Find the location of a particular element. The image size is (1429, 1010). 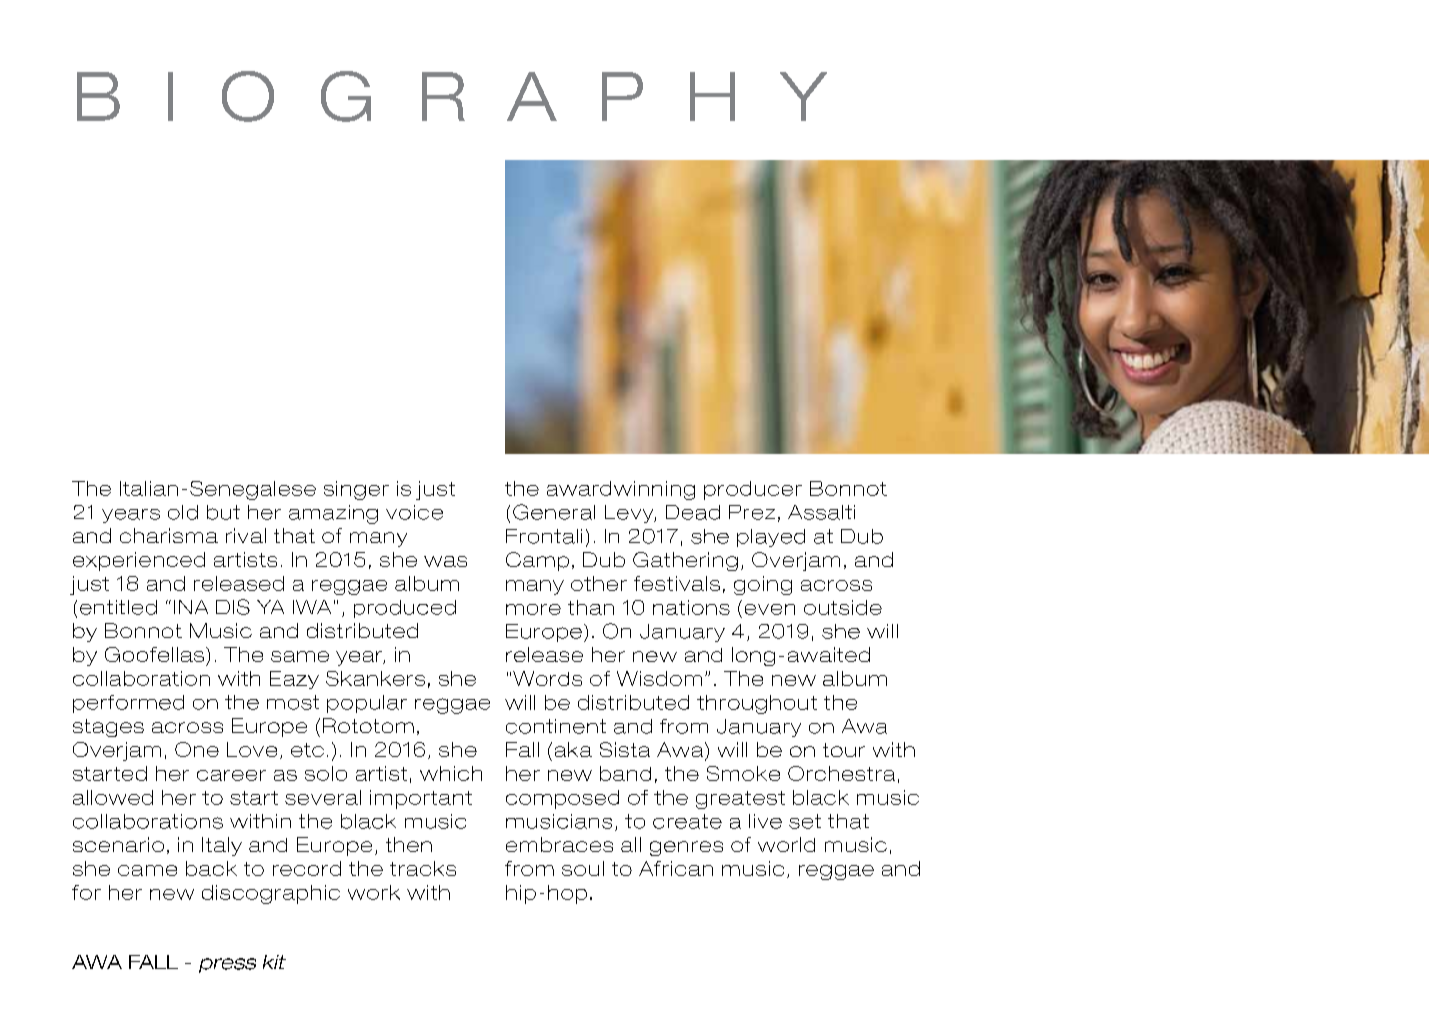

throughout is located at coordinates (757, 704).
